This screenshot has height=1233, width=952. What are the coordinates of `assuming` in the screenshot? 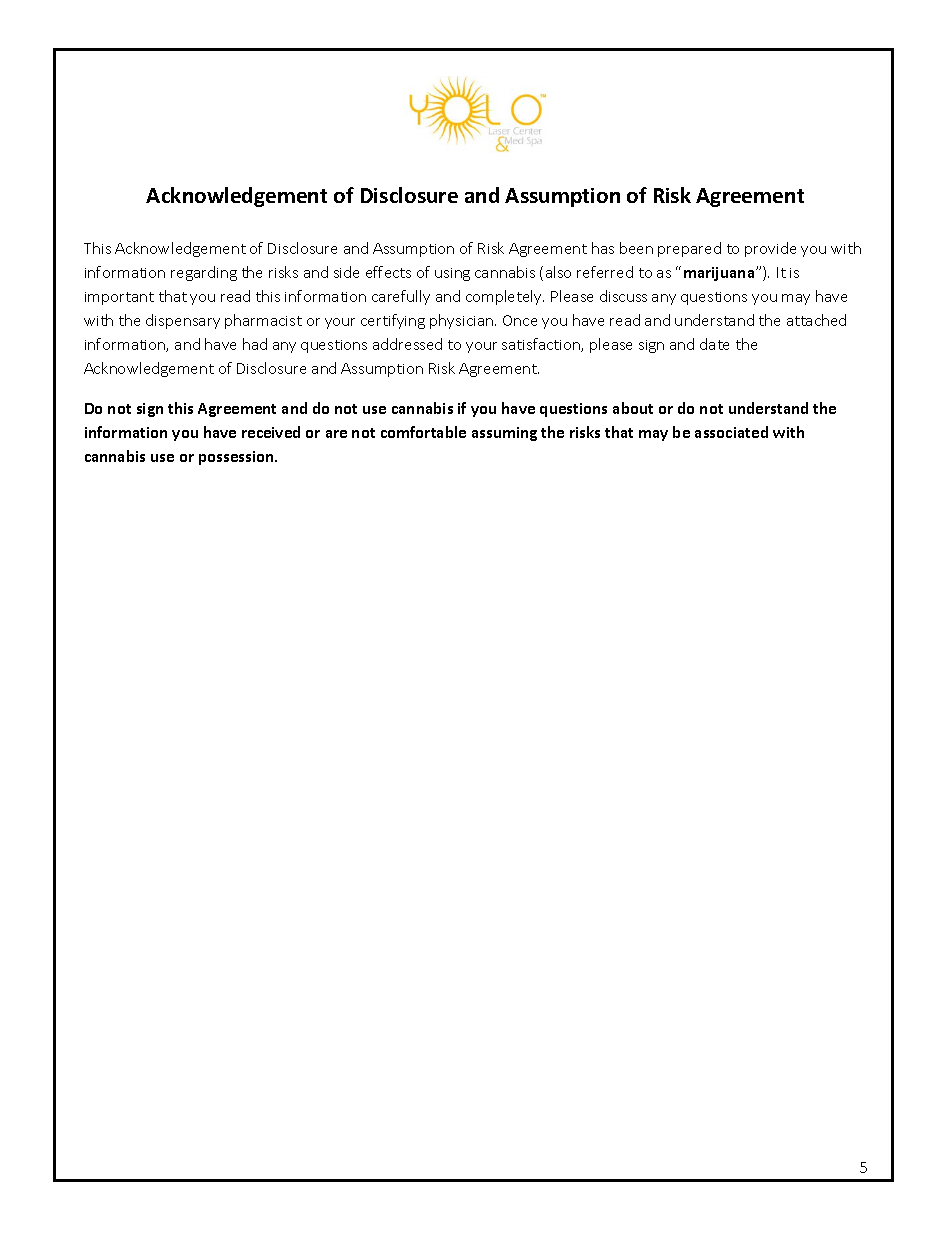 It's located at (504, 434).
